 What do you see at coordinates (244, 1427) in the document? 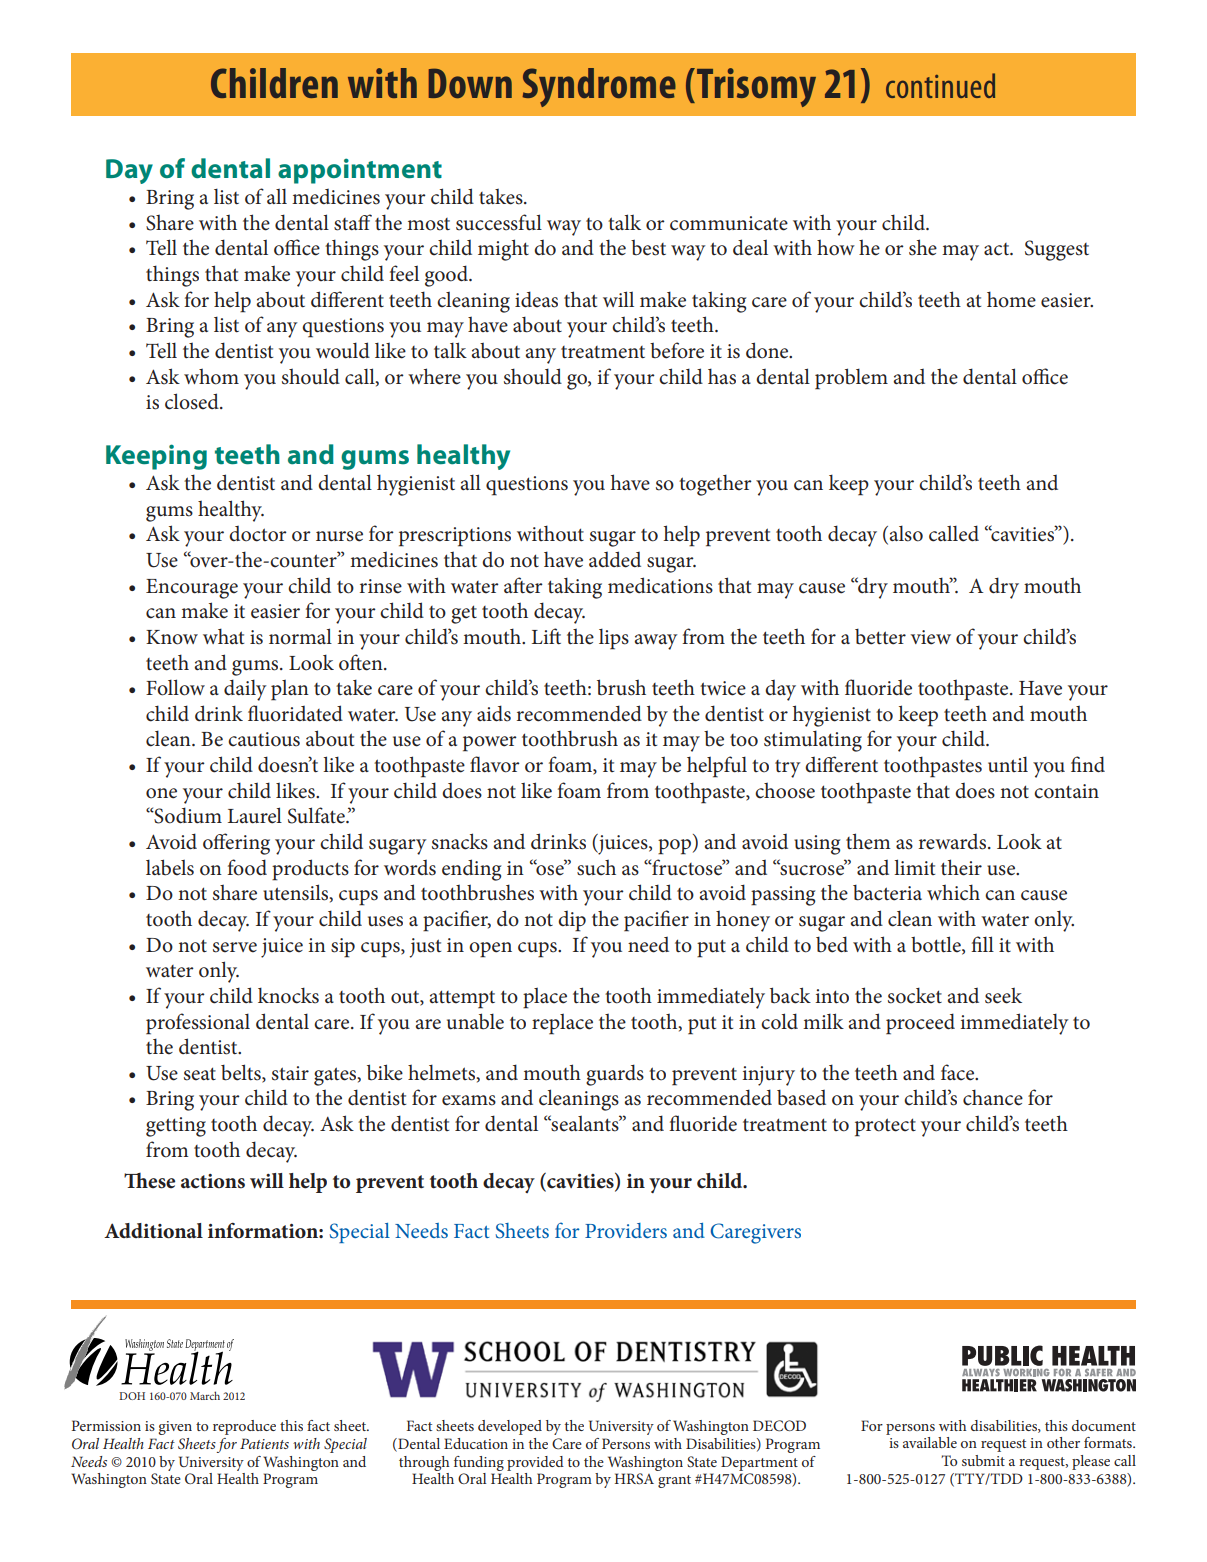
I see `reproduce` at bounding box center [244, 1427].
